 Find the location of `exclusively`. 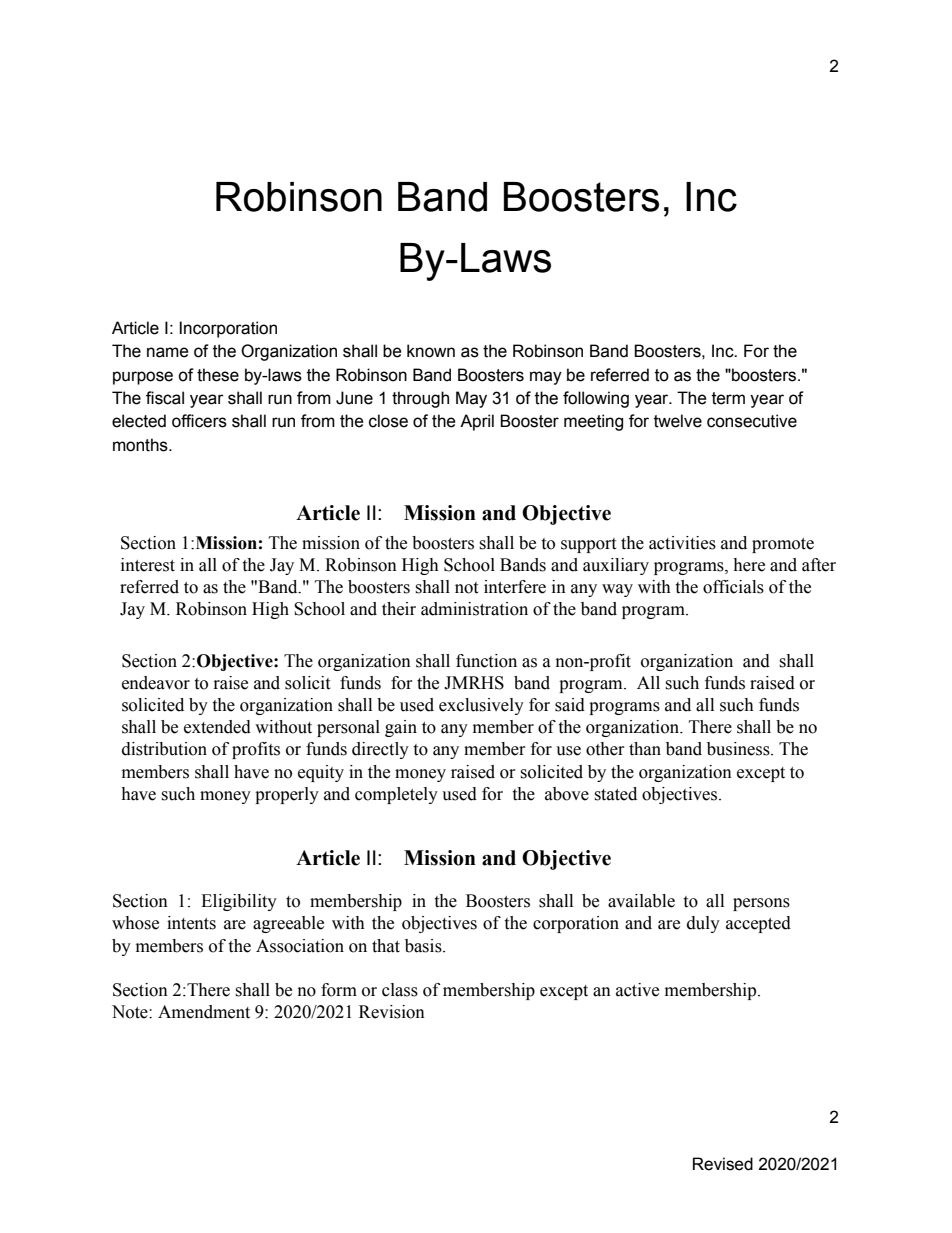

exclusively is located at coordinates (481, 706).
